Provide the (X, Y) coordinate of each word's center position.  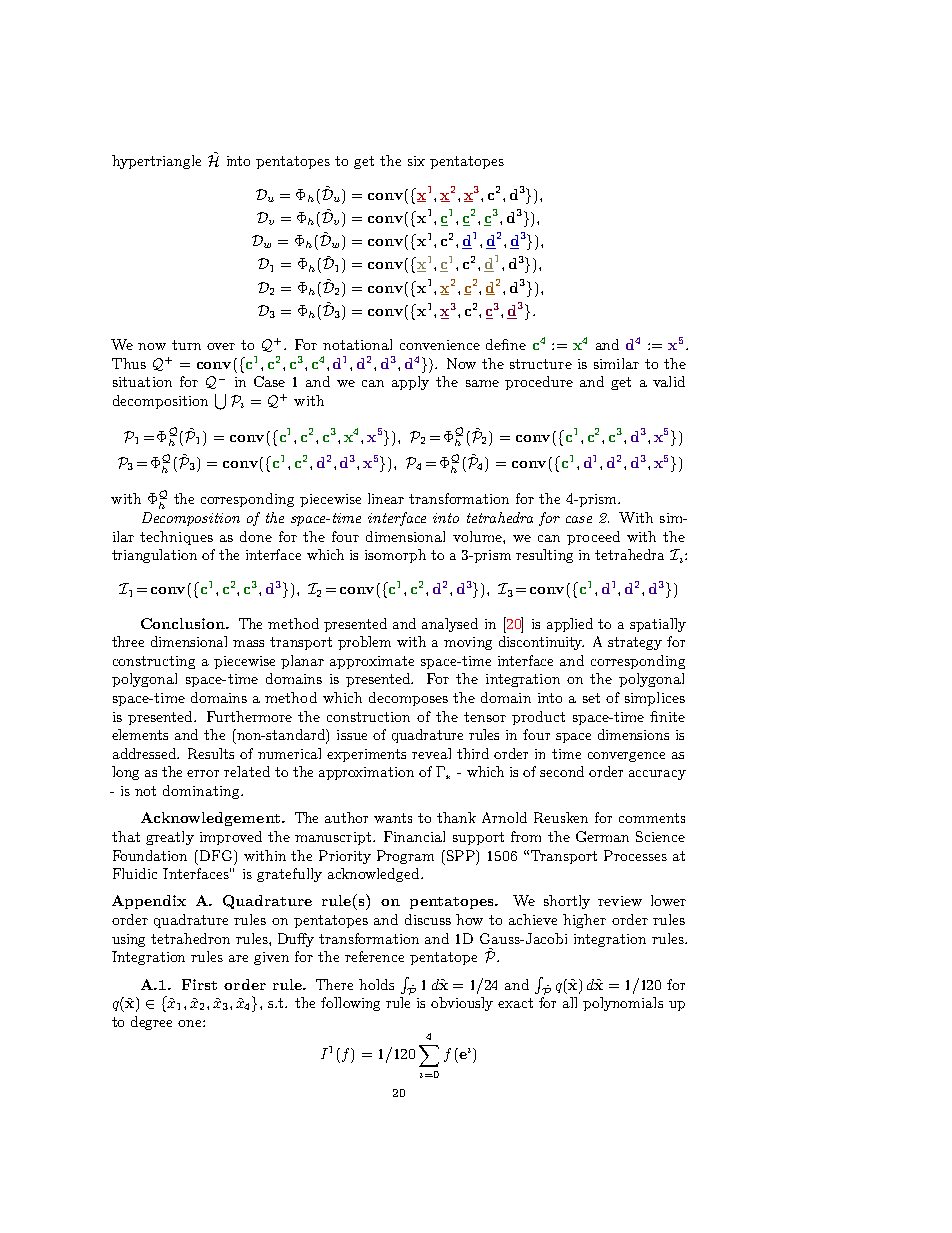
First (199, 984)
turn (186, 345)
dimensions (633, 734)
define (506, 344)
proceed (593, 538)
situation (142, 382)
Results (211, 753)
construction (368, 717)
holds (376, 984)
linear (386, 498)
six (416, 161)
